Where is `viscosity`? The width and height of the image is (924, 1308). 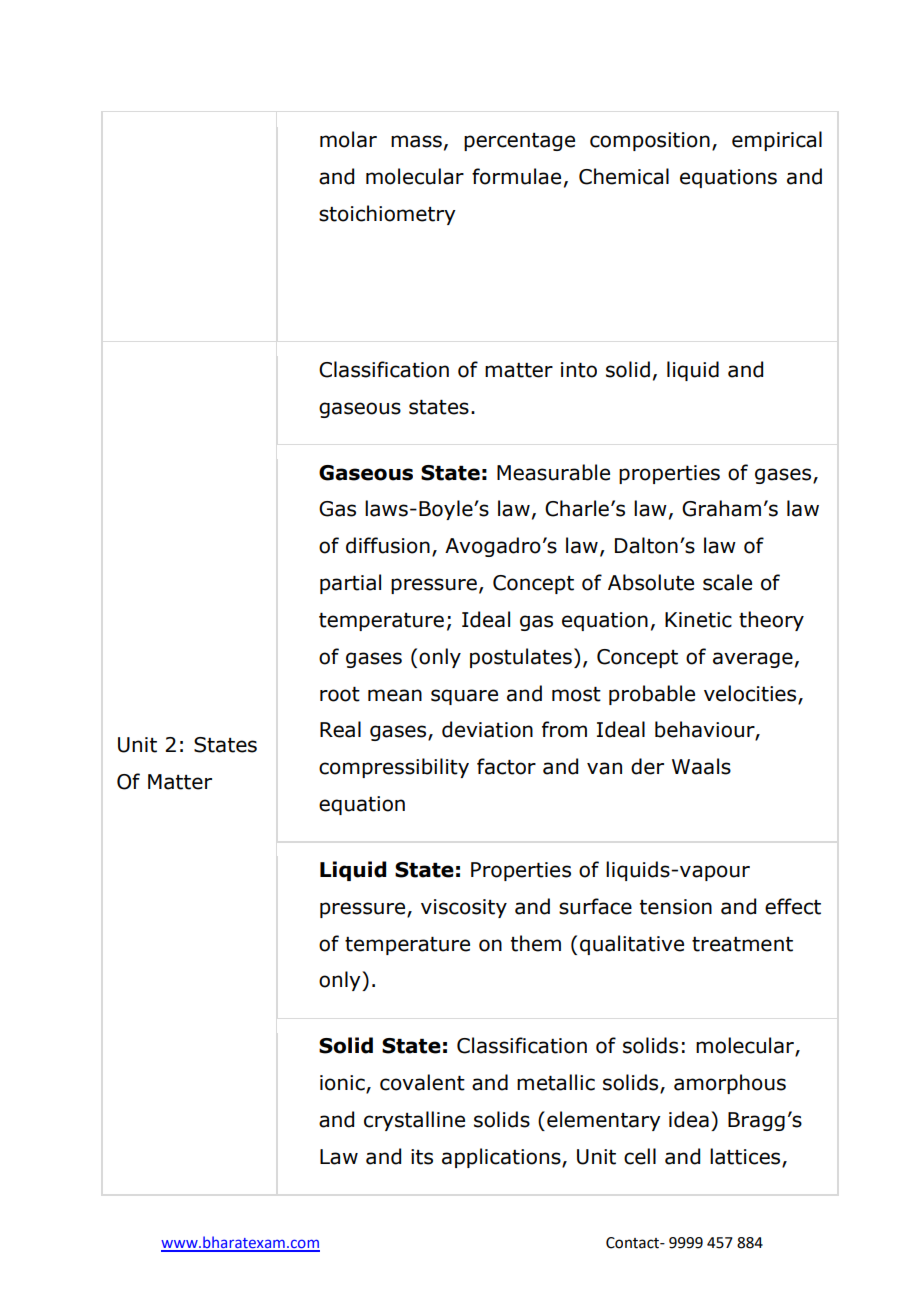
viscosity is located at coordinates (464, 908).
